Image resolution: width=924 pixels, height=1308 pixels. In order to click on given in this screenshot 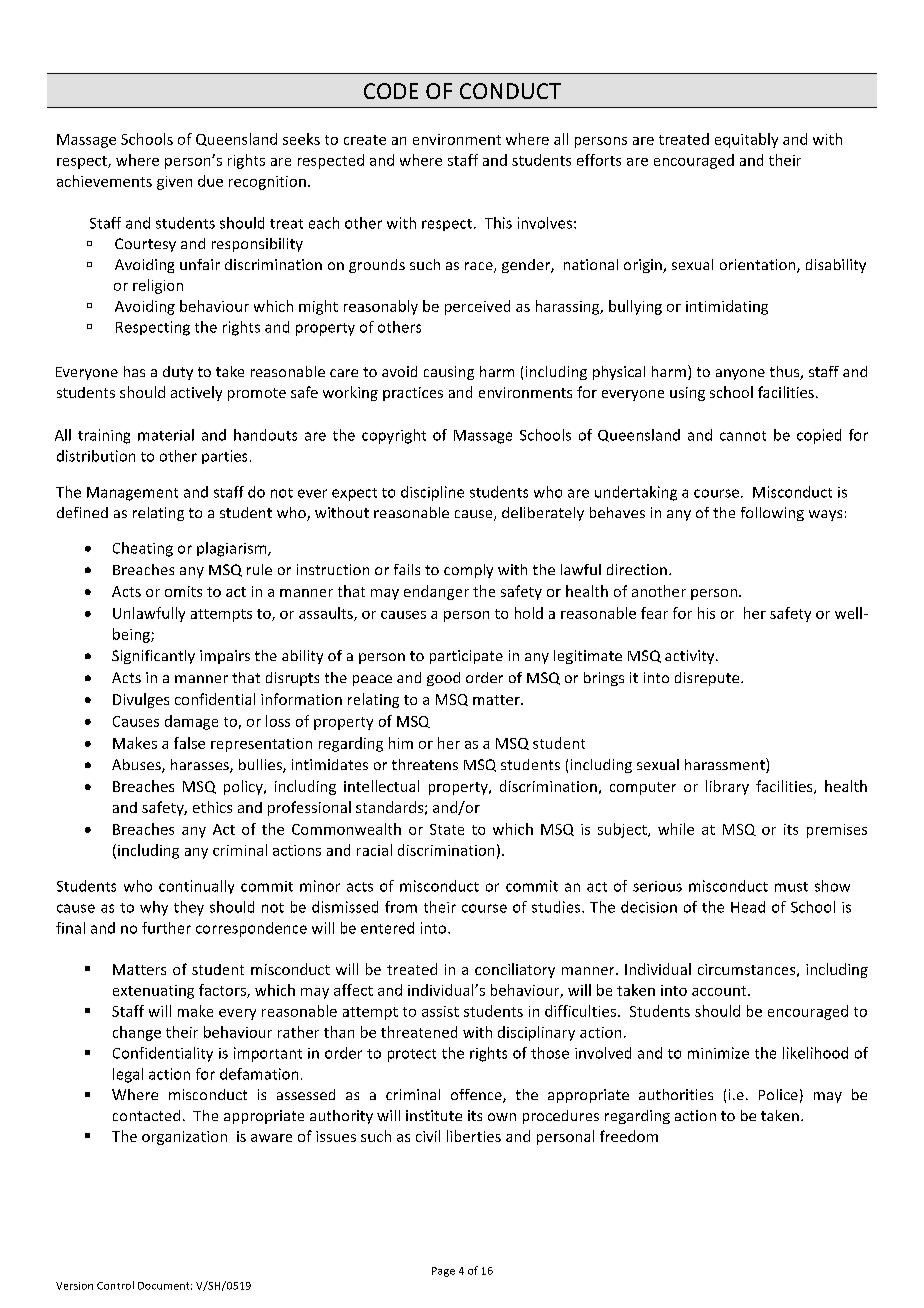, I will do `click(174, 183)`.
